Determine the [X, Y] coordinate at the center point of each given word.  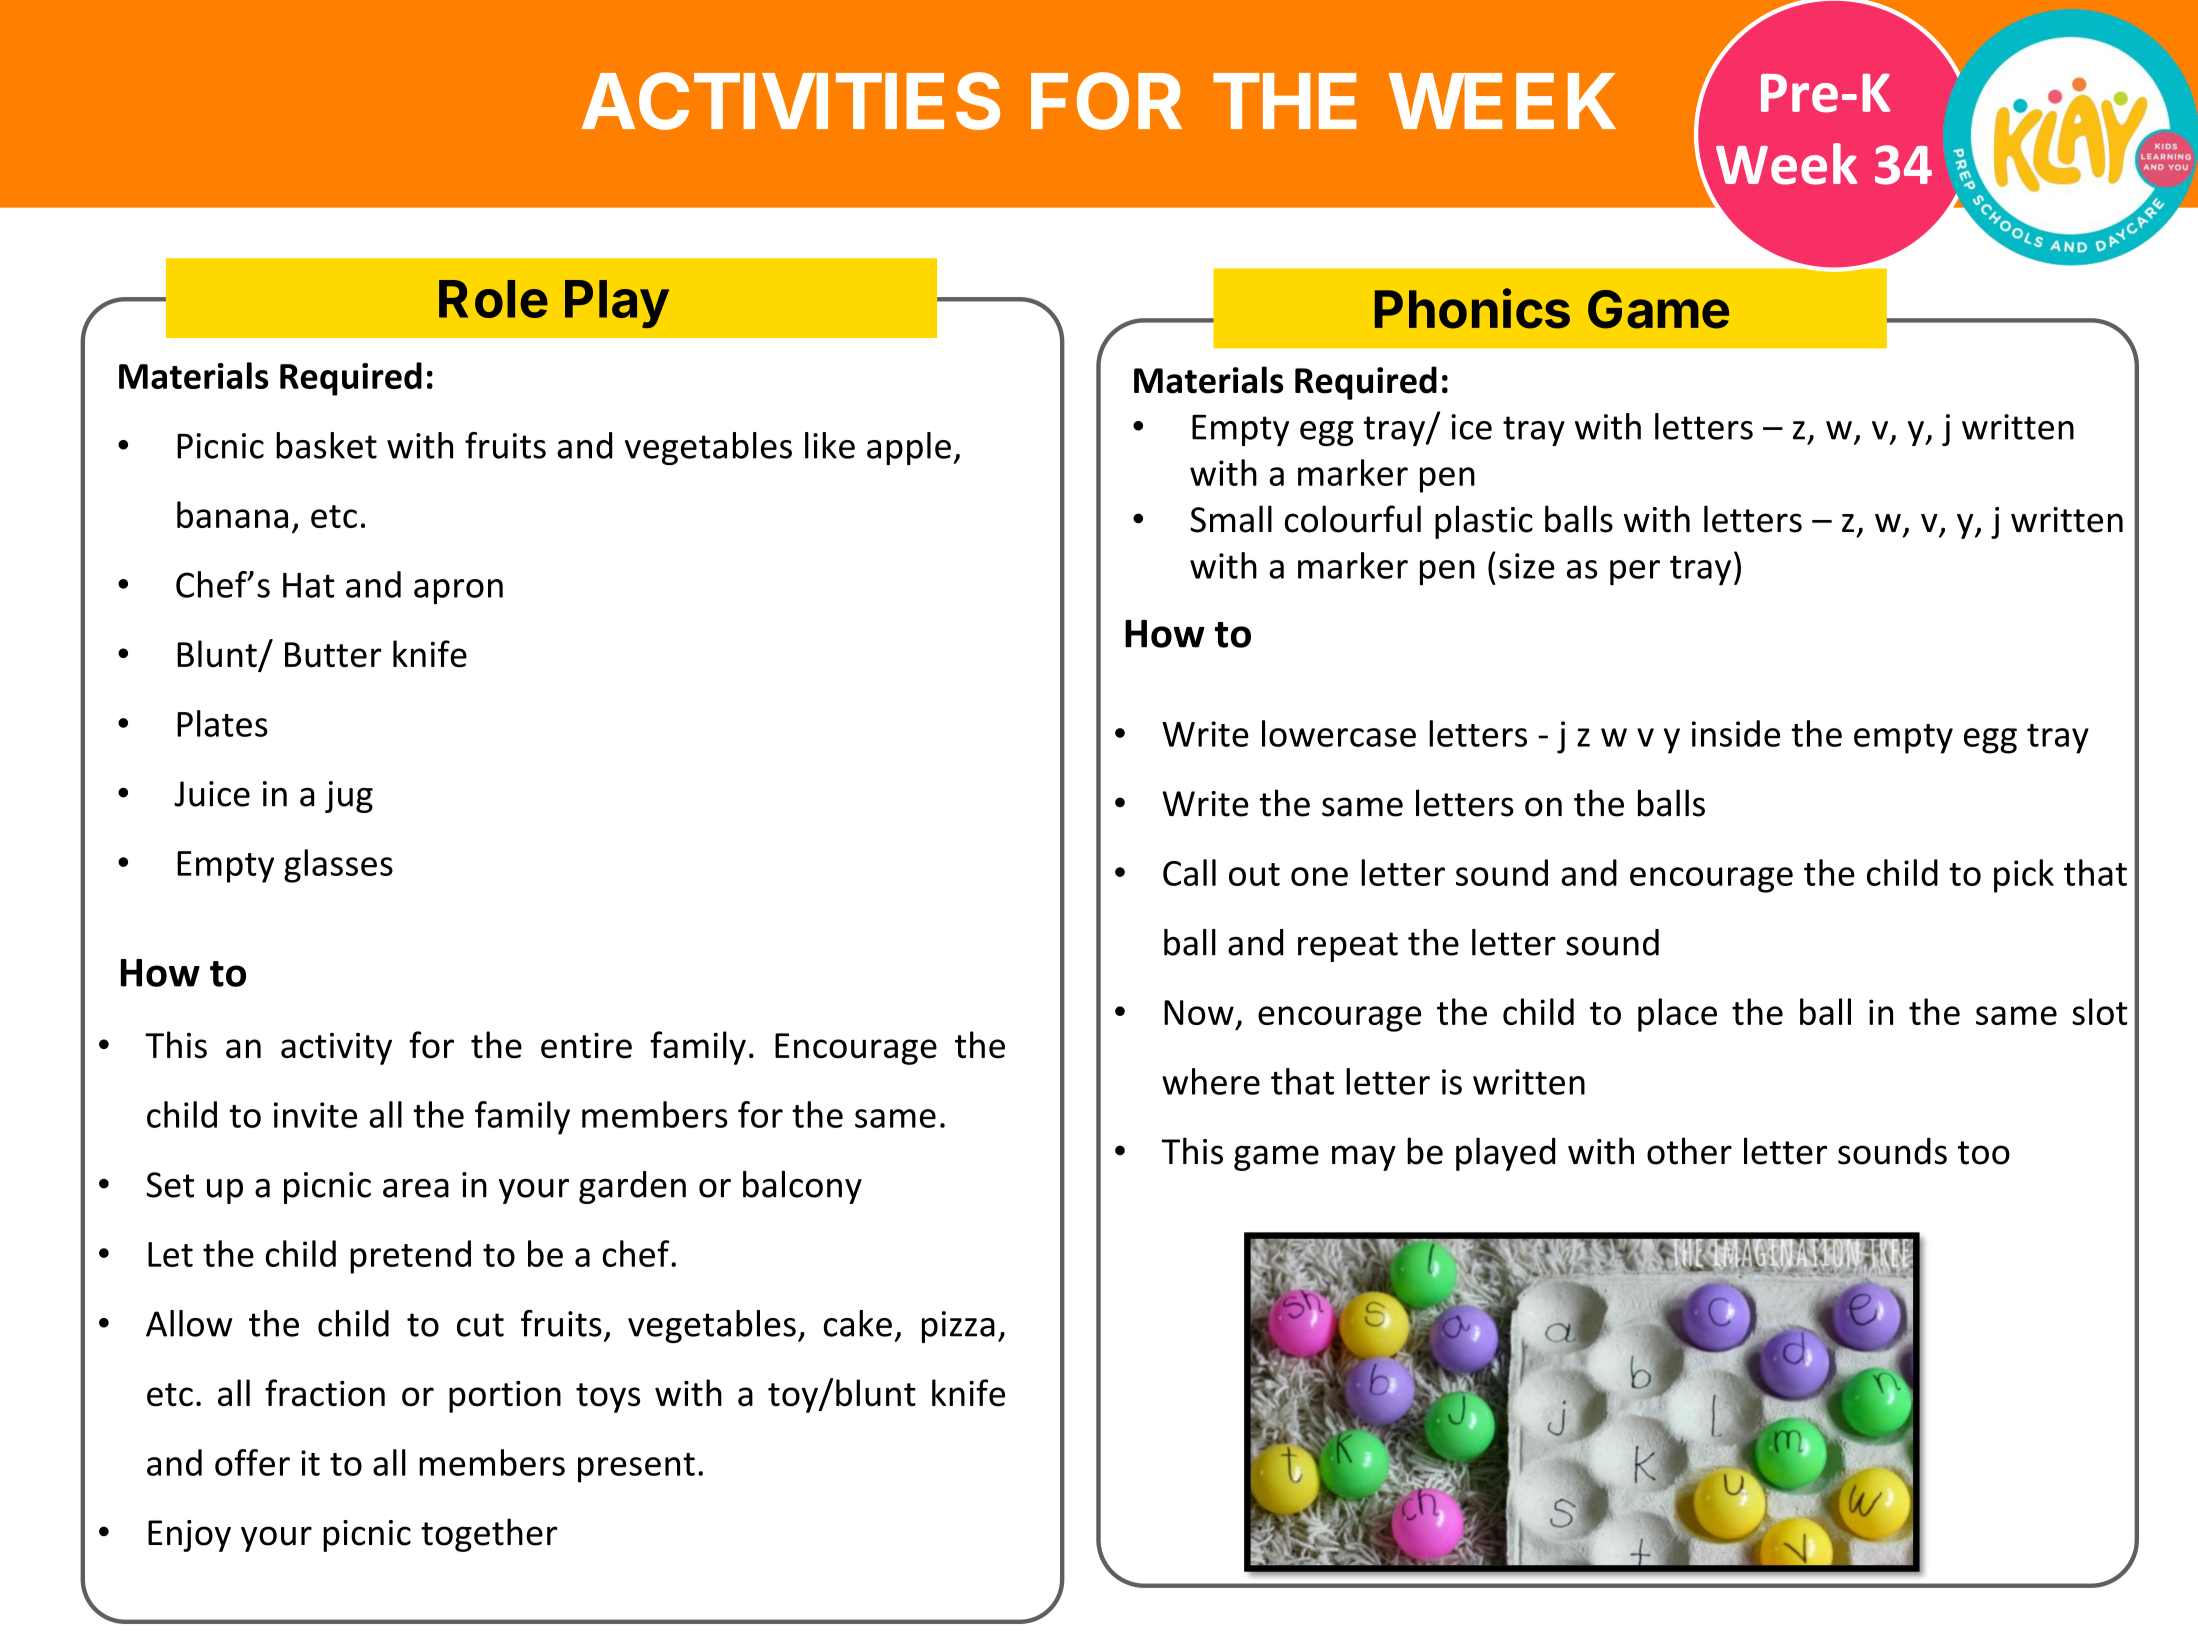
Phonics [1472, 308]
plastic [1484, 522]
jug [349, 797]
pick [2024, 876]
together [489, 1535]
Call [1189, 872]
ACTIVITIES [791, 101]
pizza [958, 1327]
